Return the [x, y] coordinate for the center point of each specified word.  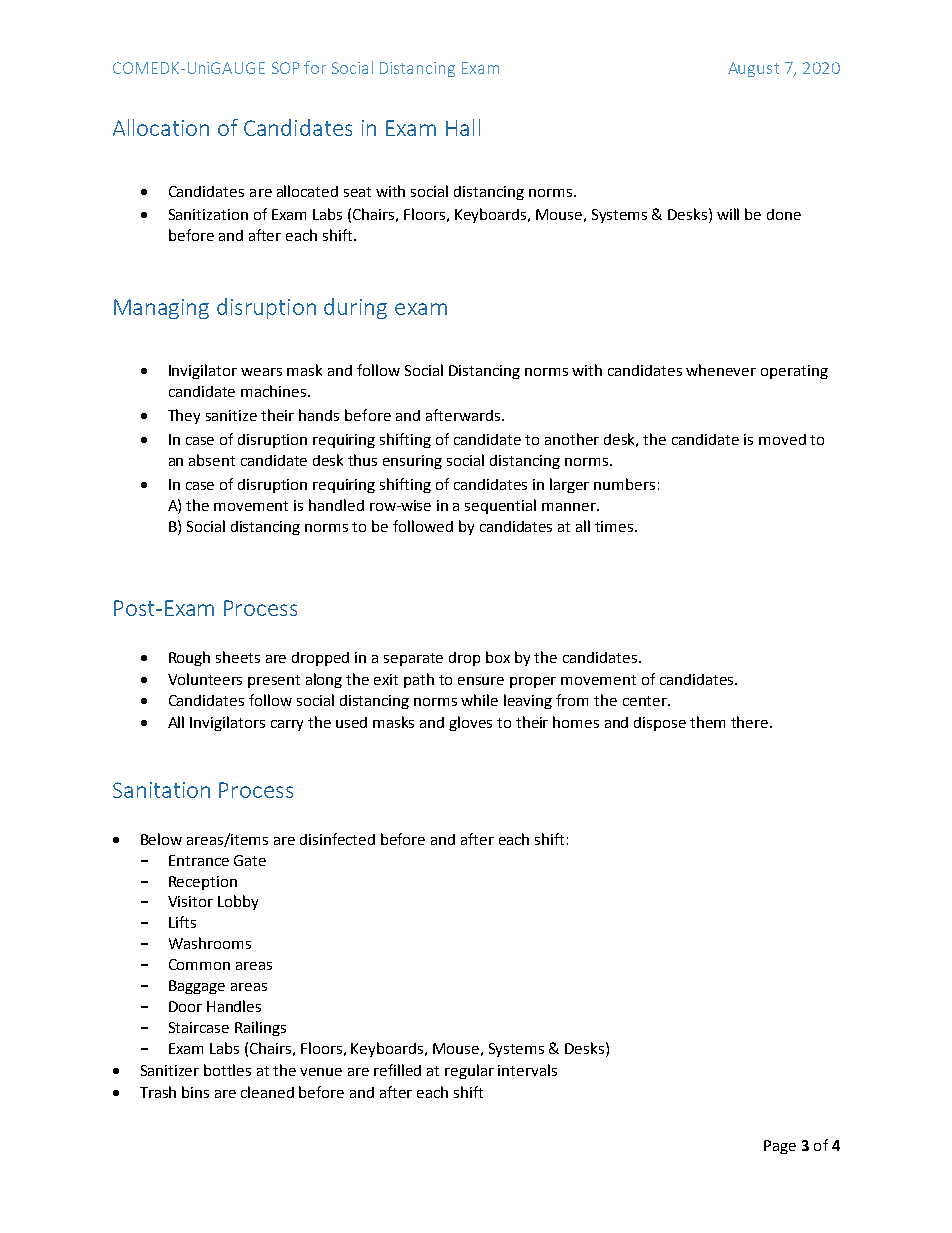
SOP [286, 68]
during [355, 308]
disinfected [337, 839]
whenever [721, 370]
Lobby [238, 902]
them [707, 722]
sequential [500, 506]
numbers [624, 484]
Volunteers [205, 679]
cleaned [267, 1092]
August [753, 69]
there [751, 722]
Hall [463, 127]
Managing [161, 309]
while [479, 700]
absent [212, 460]
